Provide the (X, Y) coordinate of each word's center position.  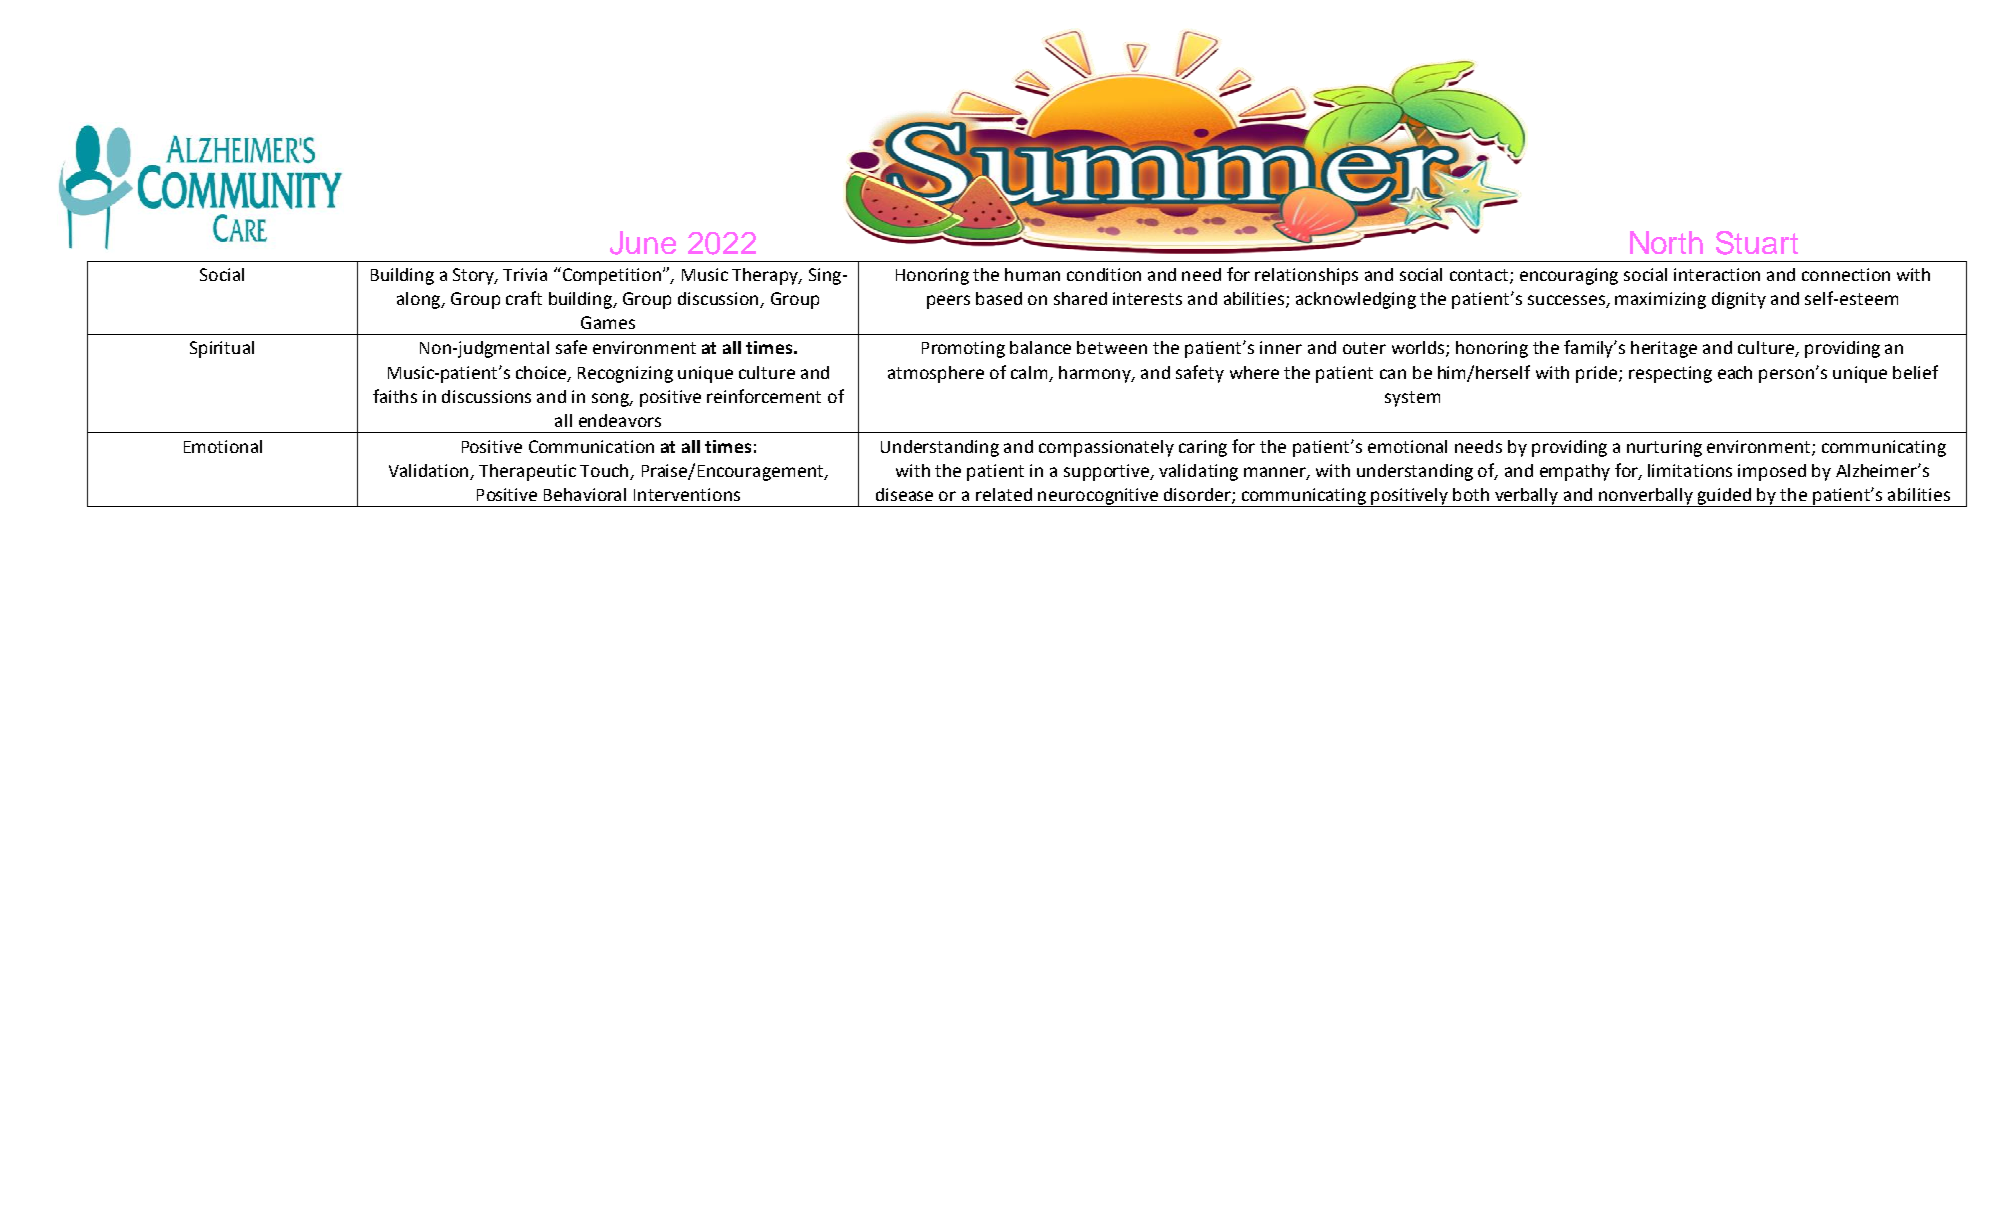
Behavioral (585, 494)
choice (542, 373)
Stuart (1757, 243)
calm (1029, 372)
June (643, 243)
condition (1104, 274)
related (1004, 494)
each (1735, 372)
